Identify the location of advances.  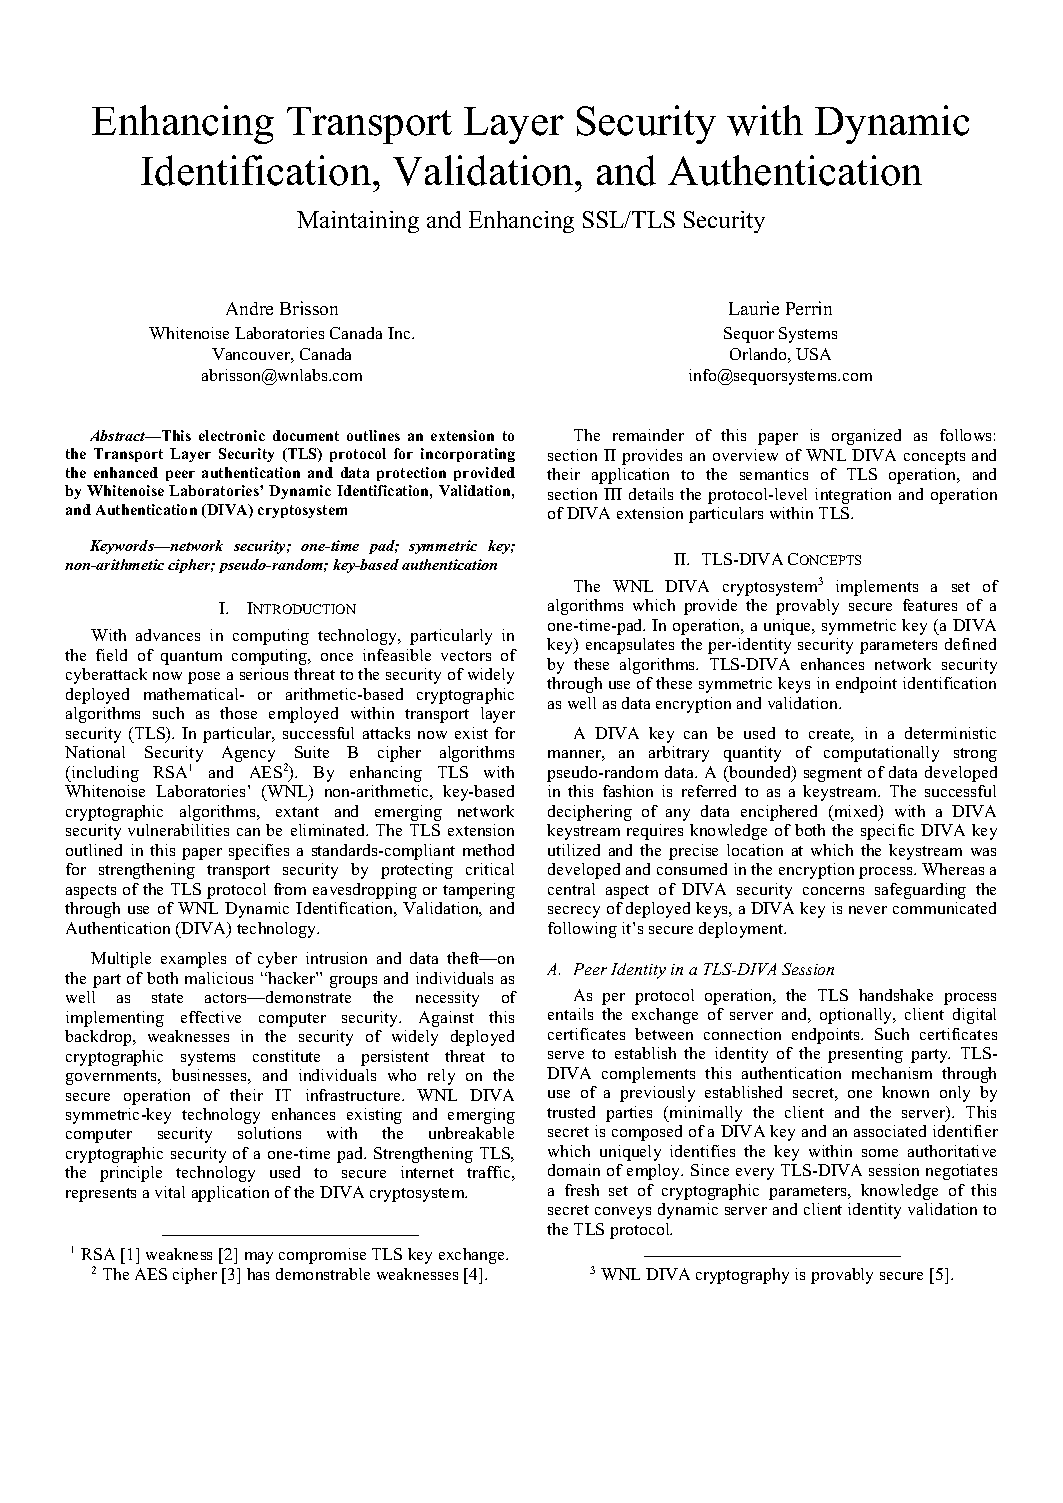
(168, 635).
